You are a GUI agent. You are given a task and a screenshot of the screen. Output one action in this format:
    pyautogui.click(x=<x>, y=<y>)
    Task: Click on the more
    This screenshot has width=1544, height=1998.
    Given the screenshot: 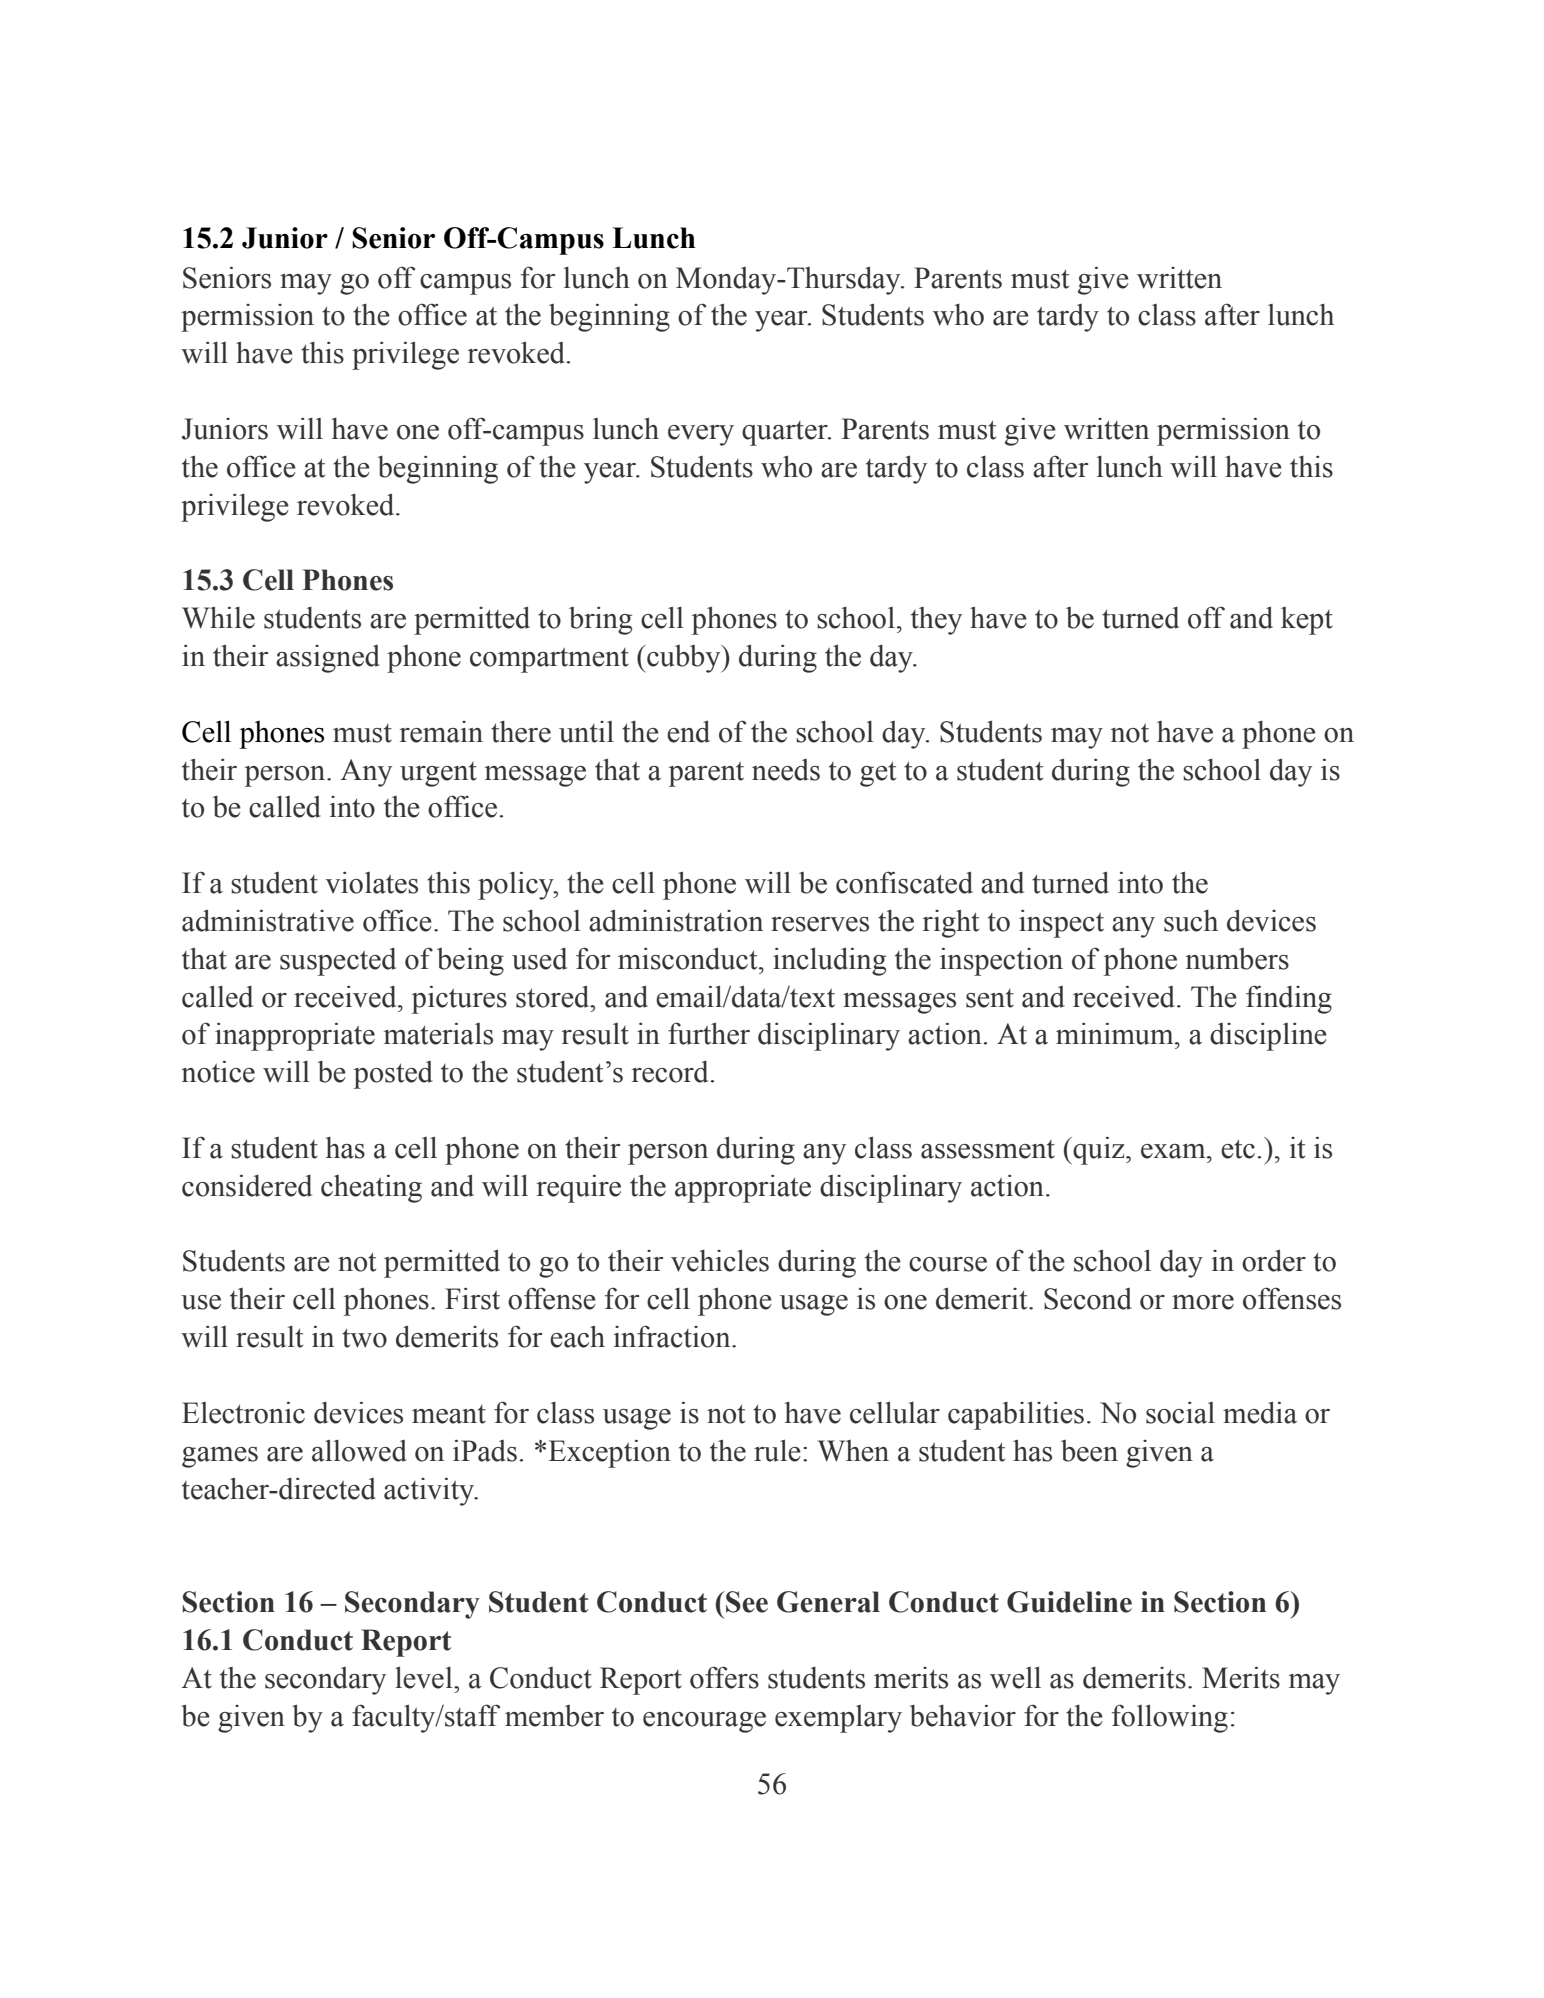 What is the action you would take?
    pyautogui.click(x=1203, y=1302)
